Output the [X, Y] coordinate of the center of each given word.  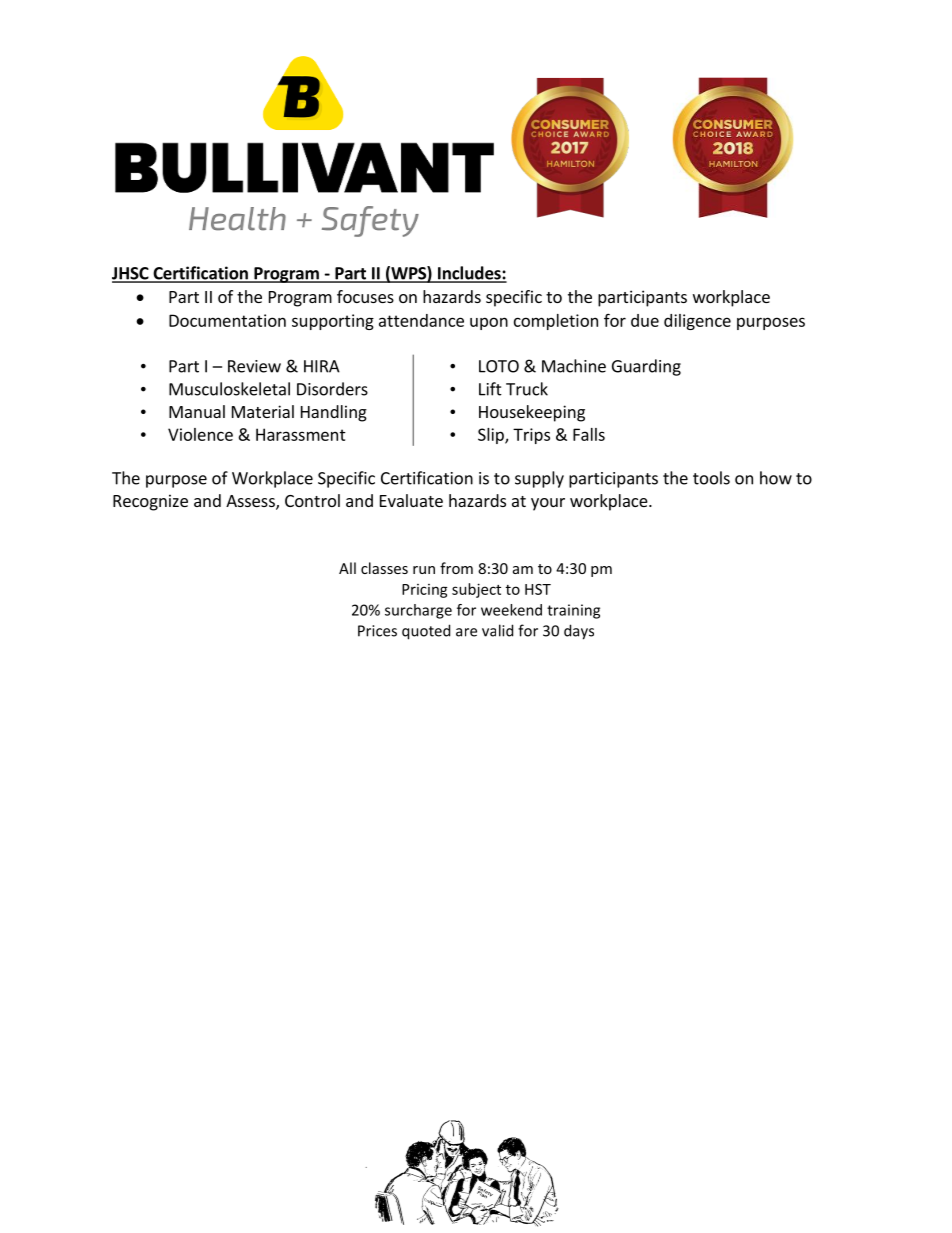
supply [539, 479]
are [466, 632]
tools [711, 478]
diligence [697, 322]
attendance [421, 320]
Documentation [227, 320]
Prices [377, 631]
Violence [200, 434]
